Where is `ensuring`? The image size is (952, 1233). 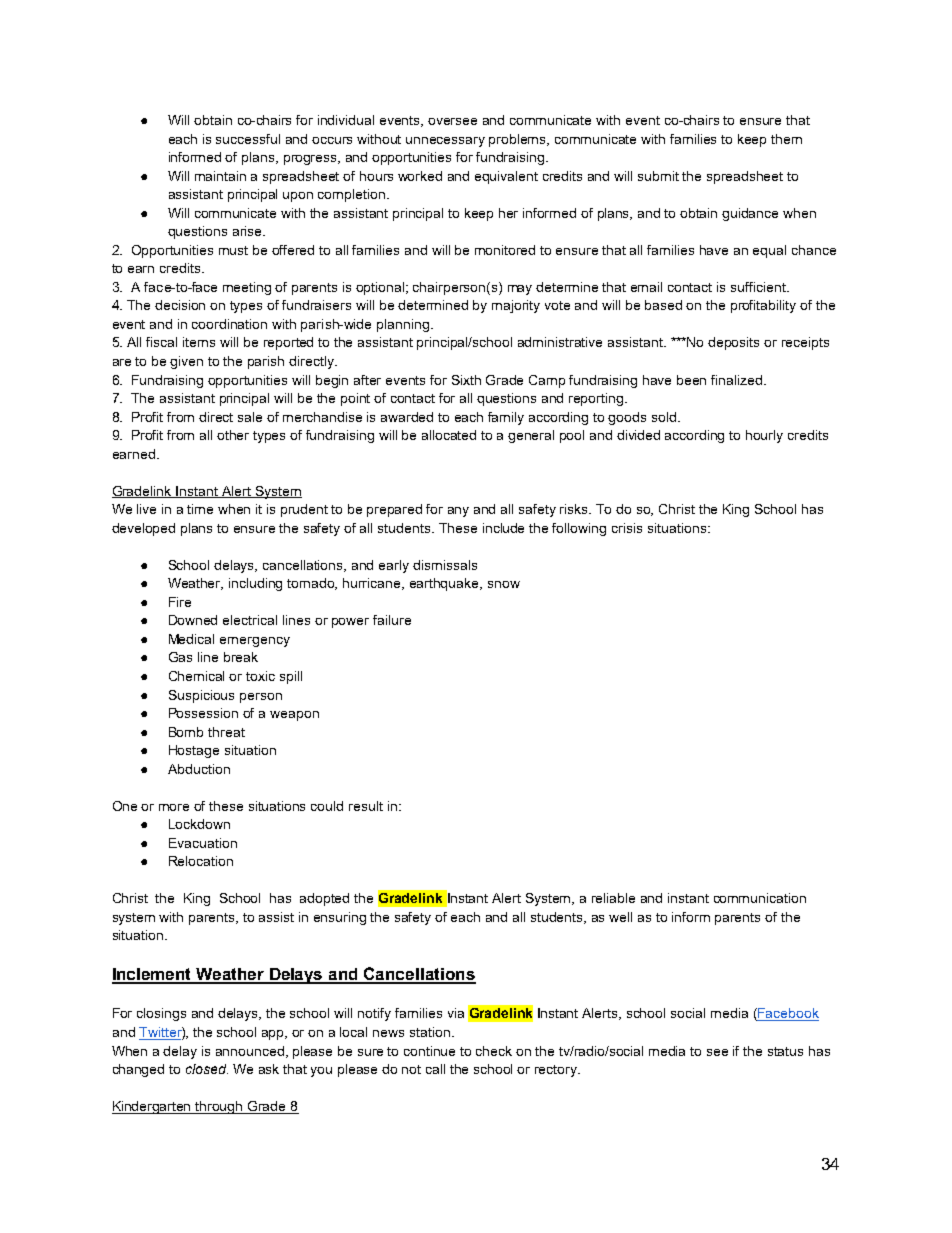
ensuring is located at coordinates (340, 918).
